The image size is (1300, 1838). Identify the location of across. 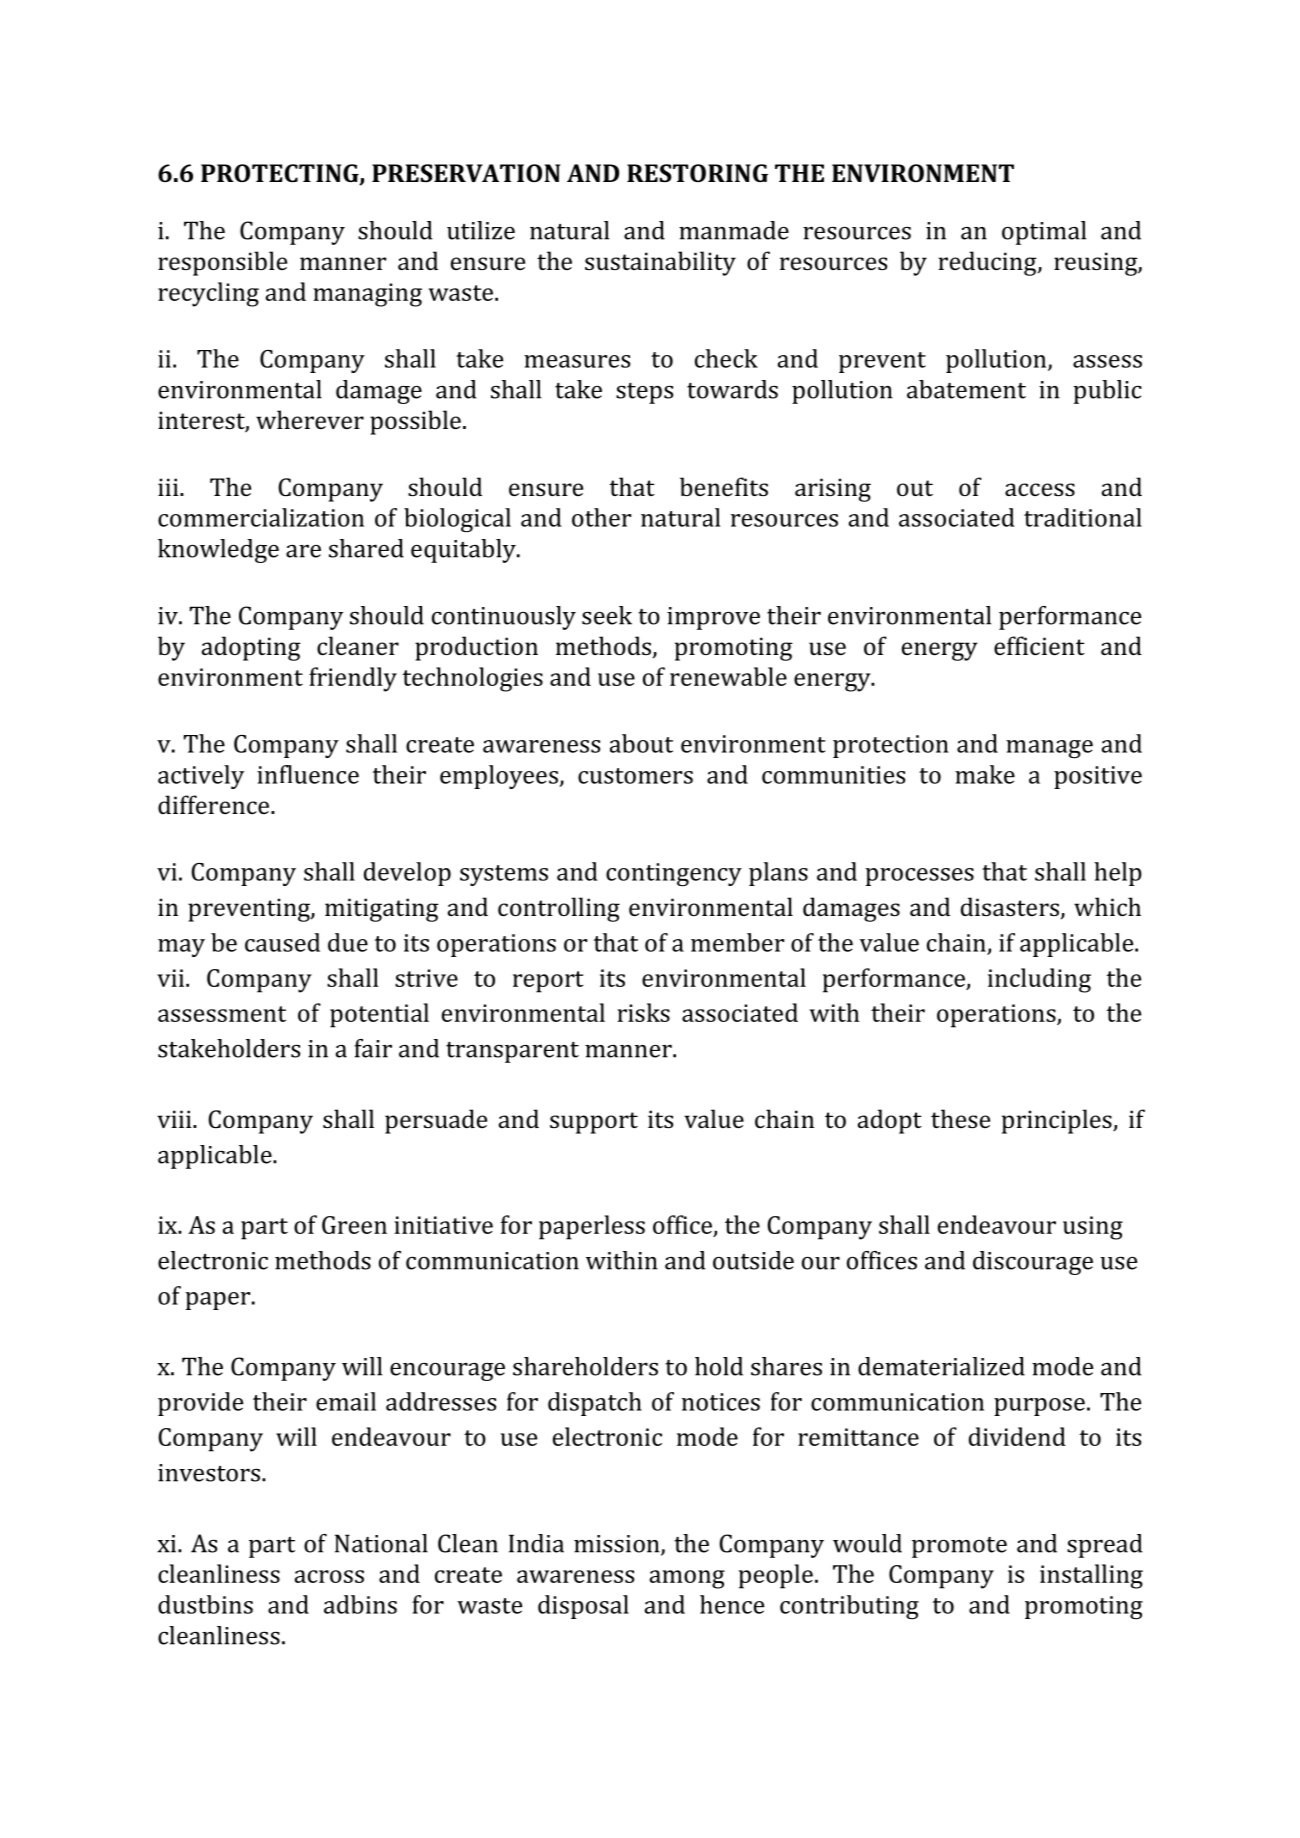
(329, 1576).
